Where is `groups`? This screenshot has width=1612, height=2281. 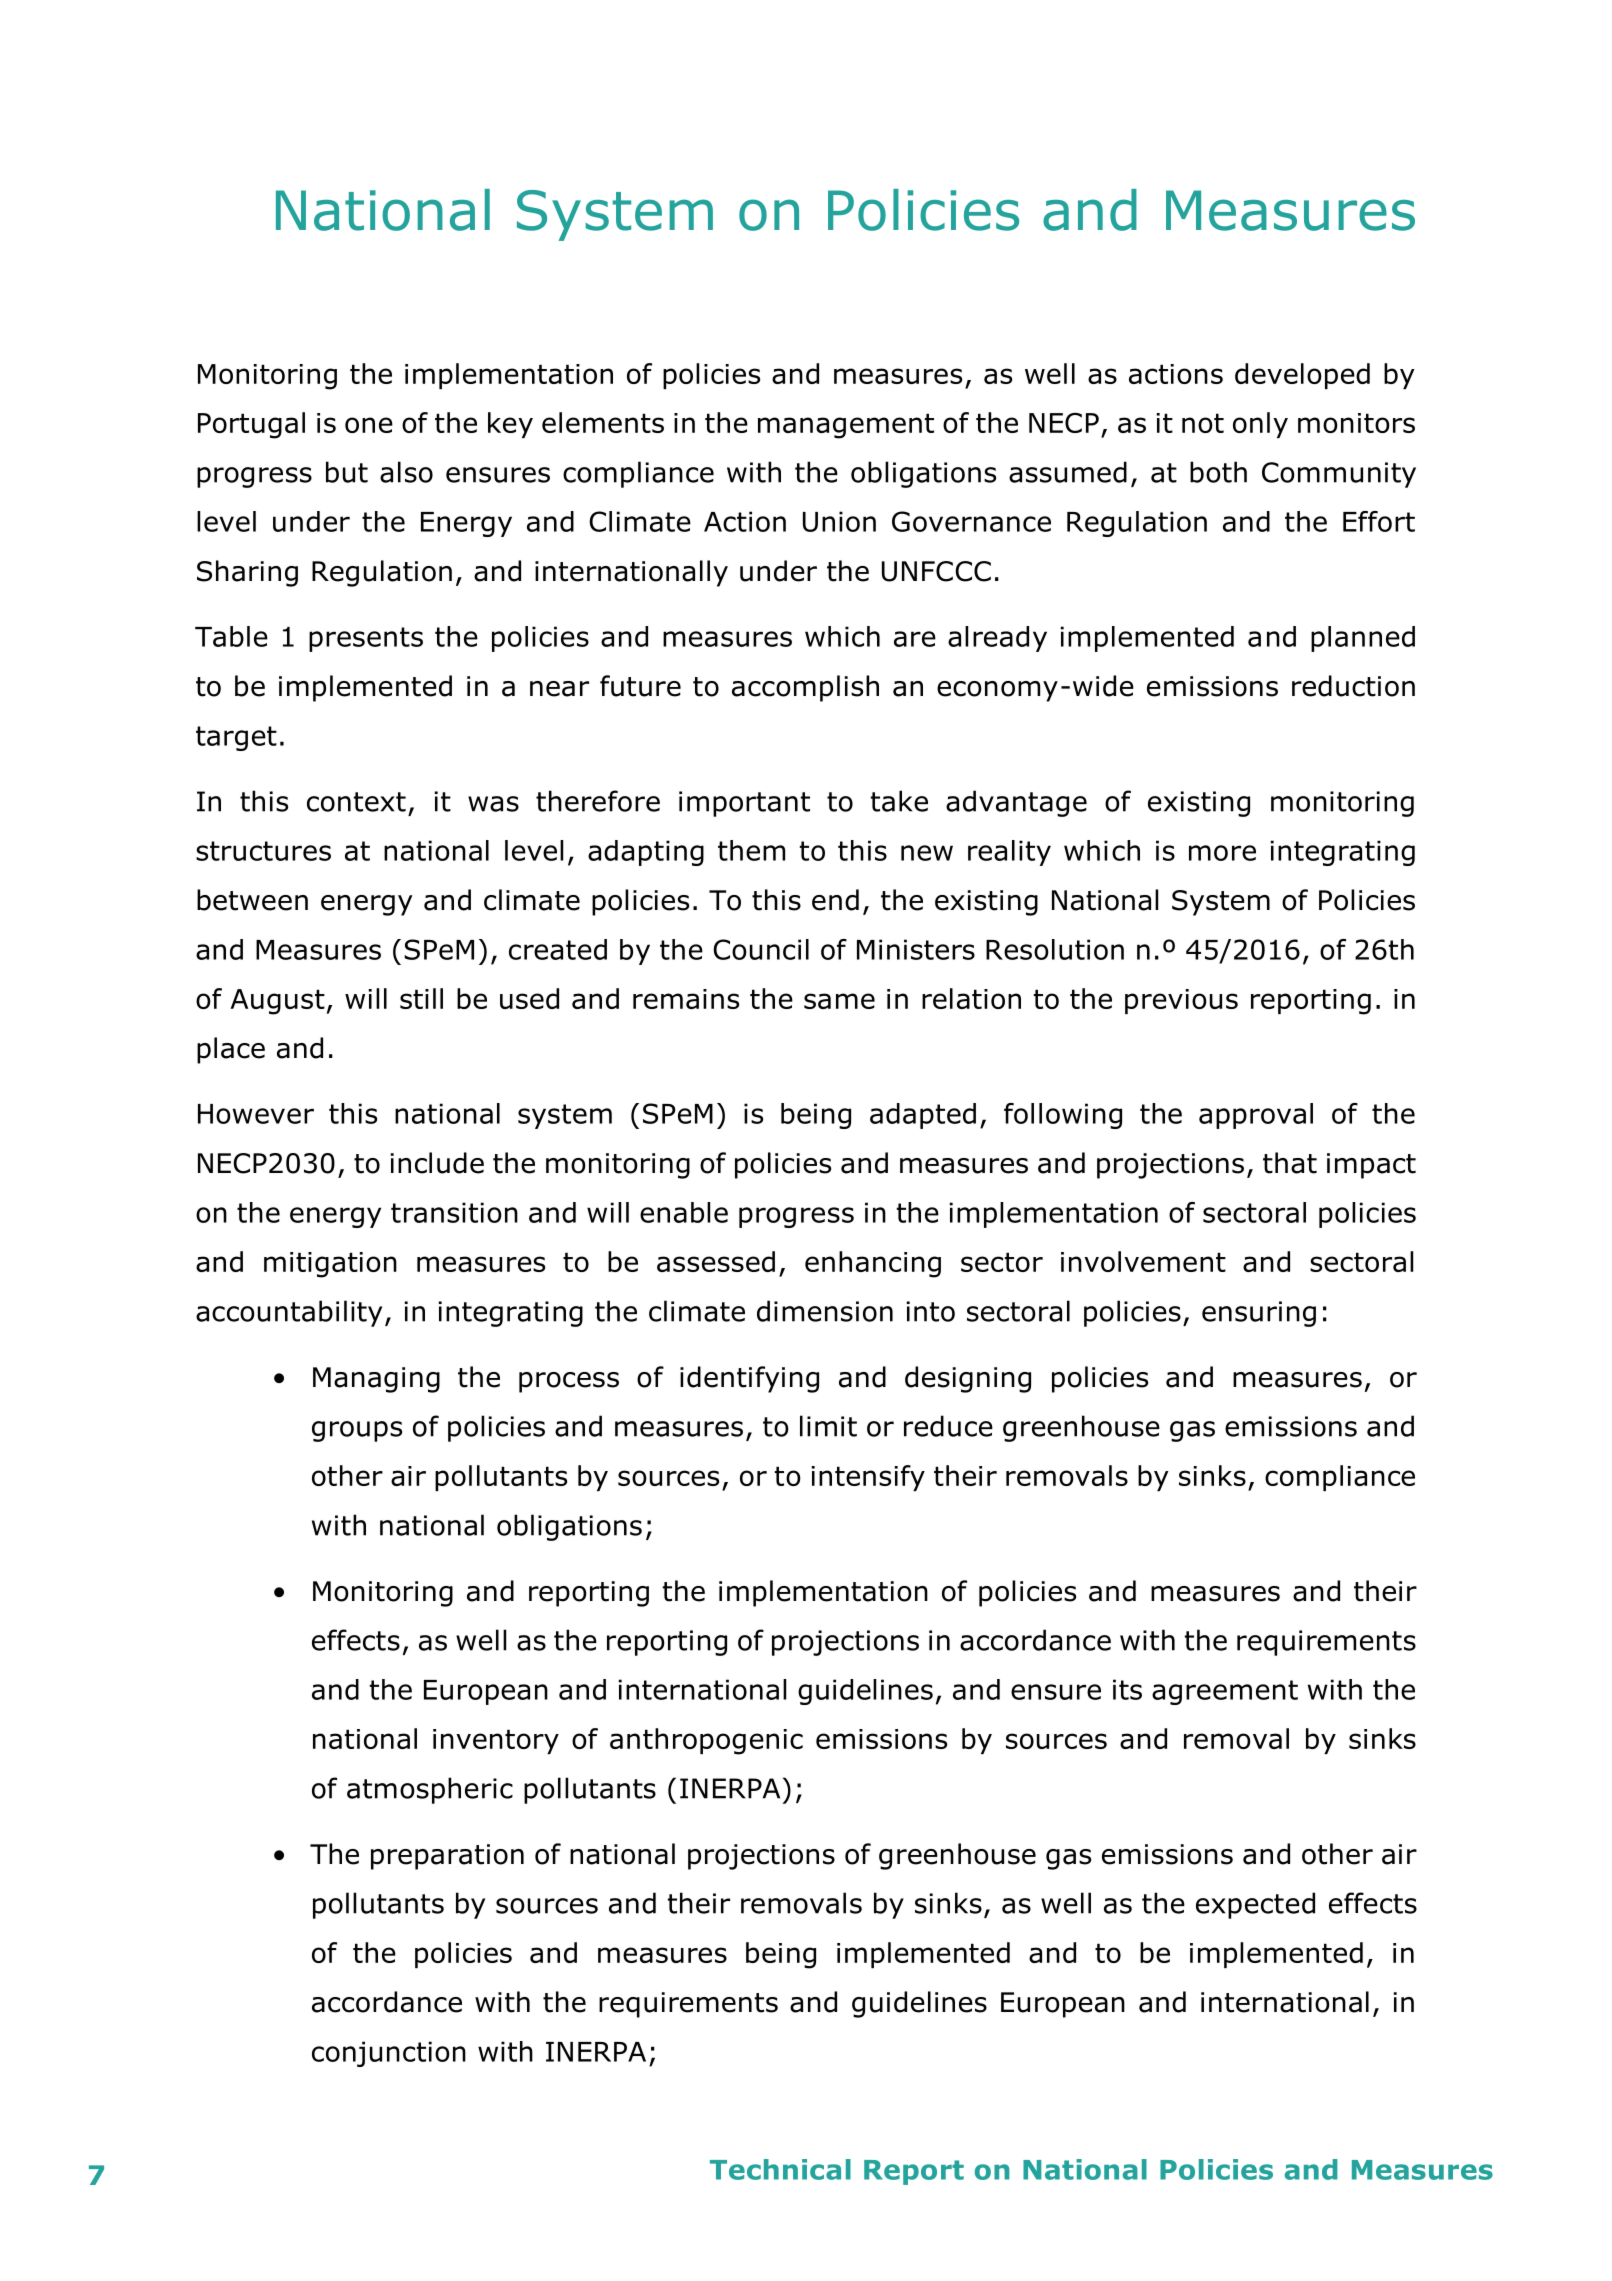
groups is located at coordinates (357, 1431).
